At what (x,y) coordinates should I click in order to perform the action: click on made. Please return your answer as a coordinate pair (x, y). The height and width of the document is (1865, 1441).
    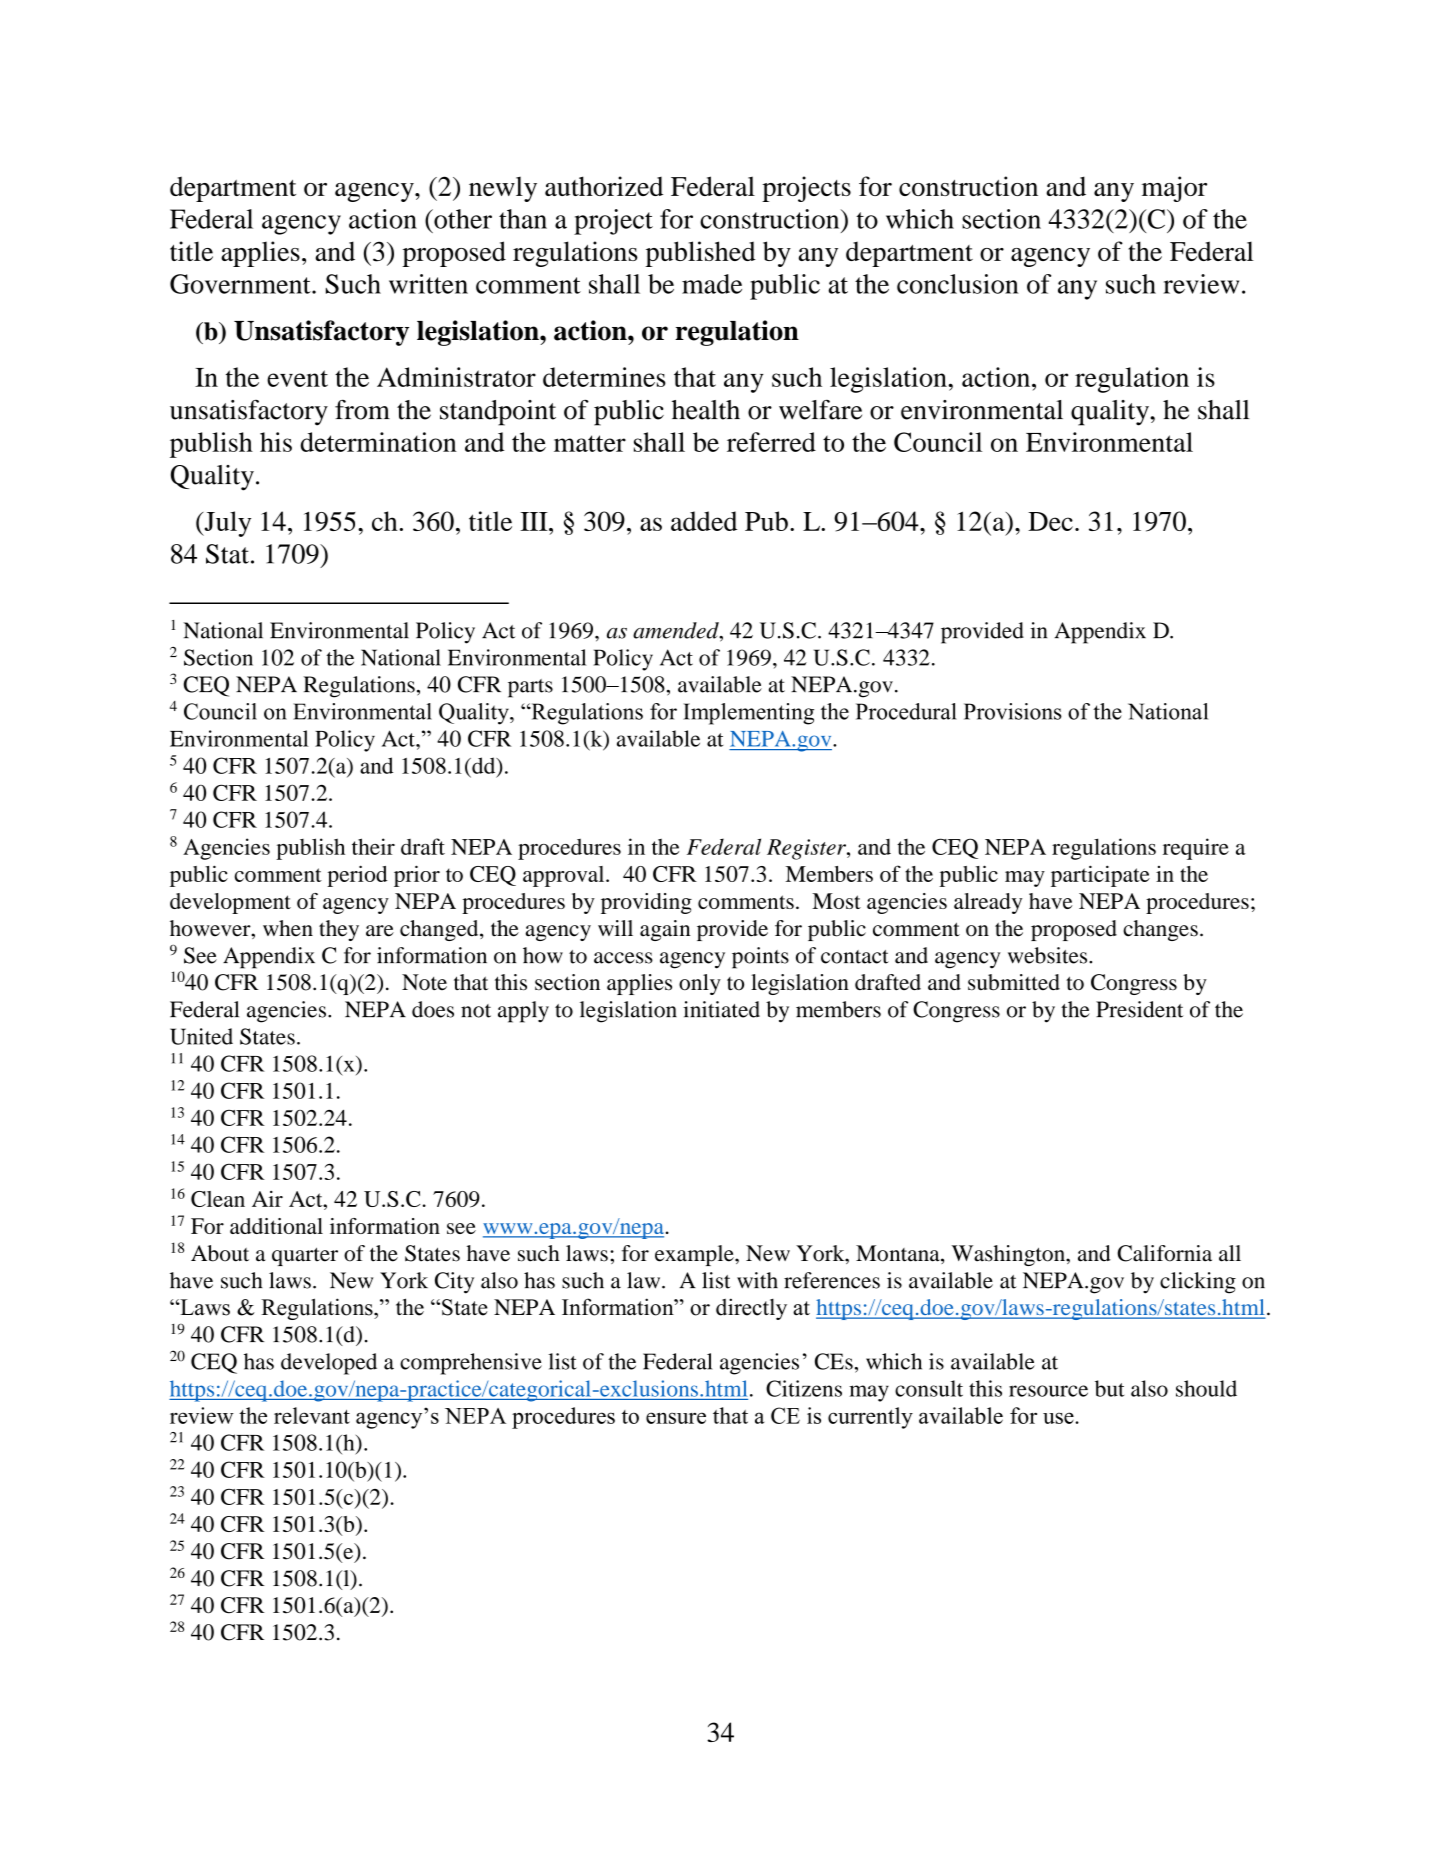
    Looking at the image, I should click on (712, 284).
